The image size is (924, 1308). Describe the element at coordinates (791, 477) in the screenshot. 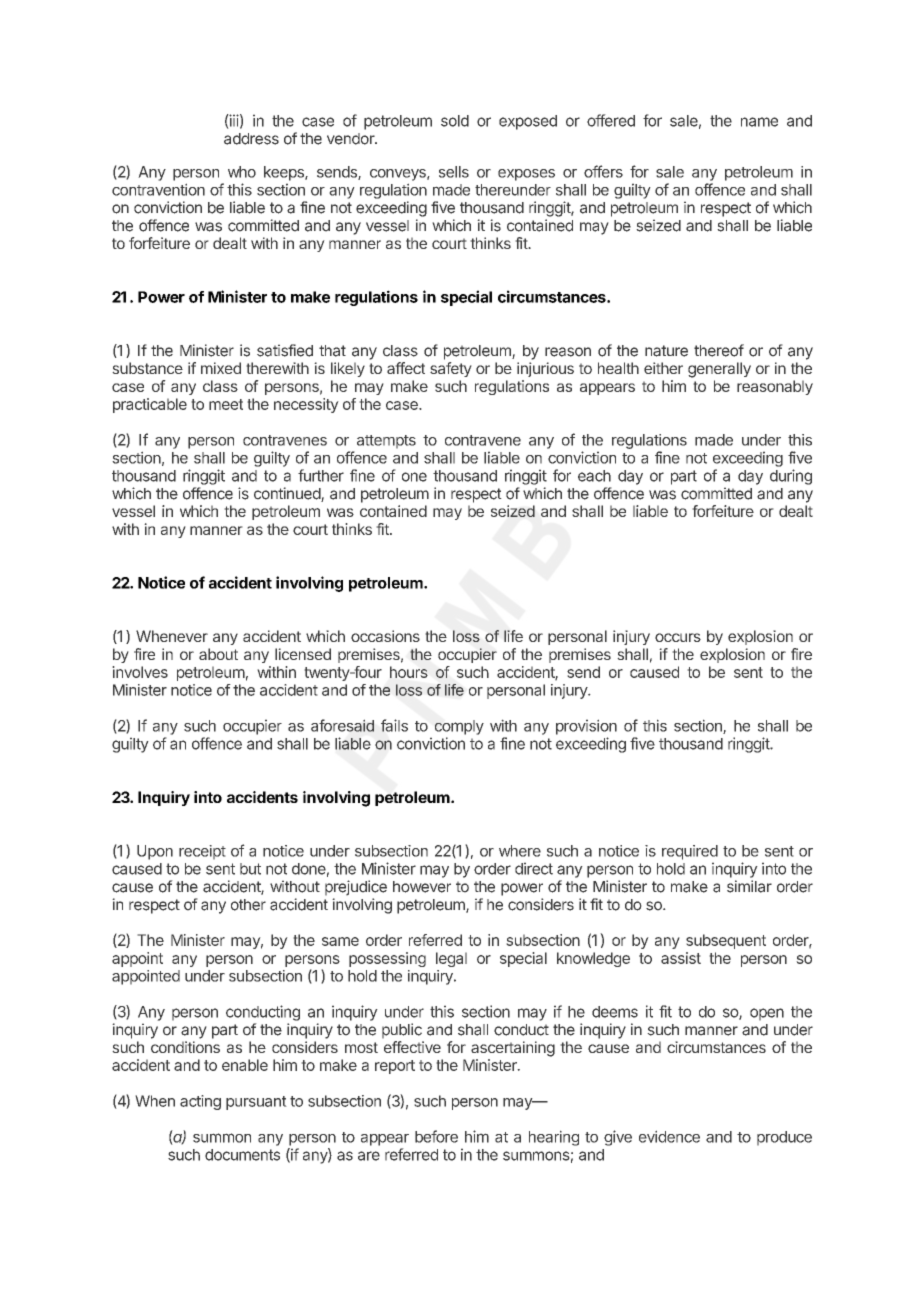

I see `during` at that location.
